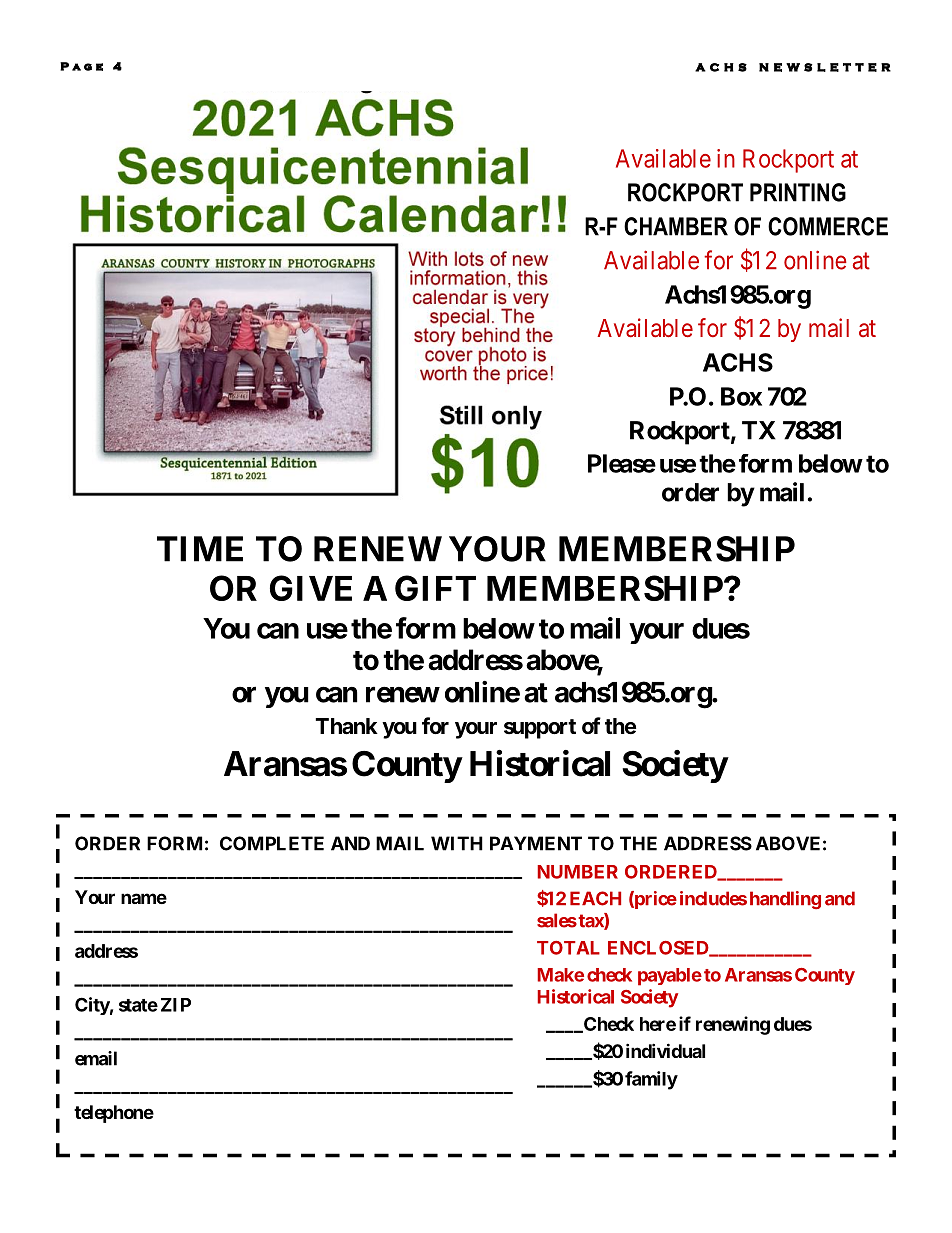  I want to click on GIVE, so click(311, 588).
